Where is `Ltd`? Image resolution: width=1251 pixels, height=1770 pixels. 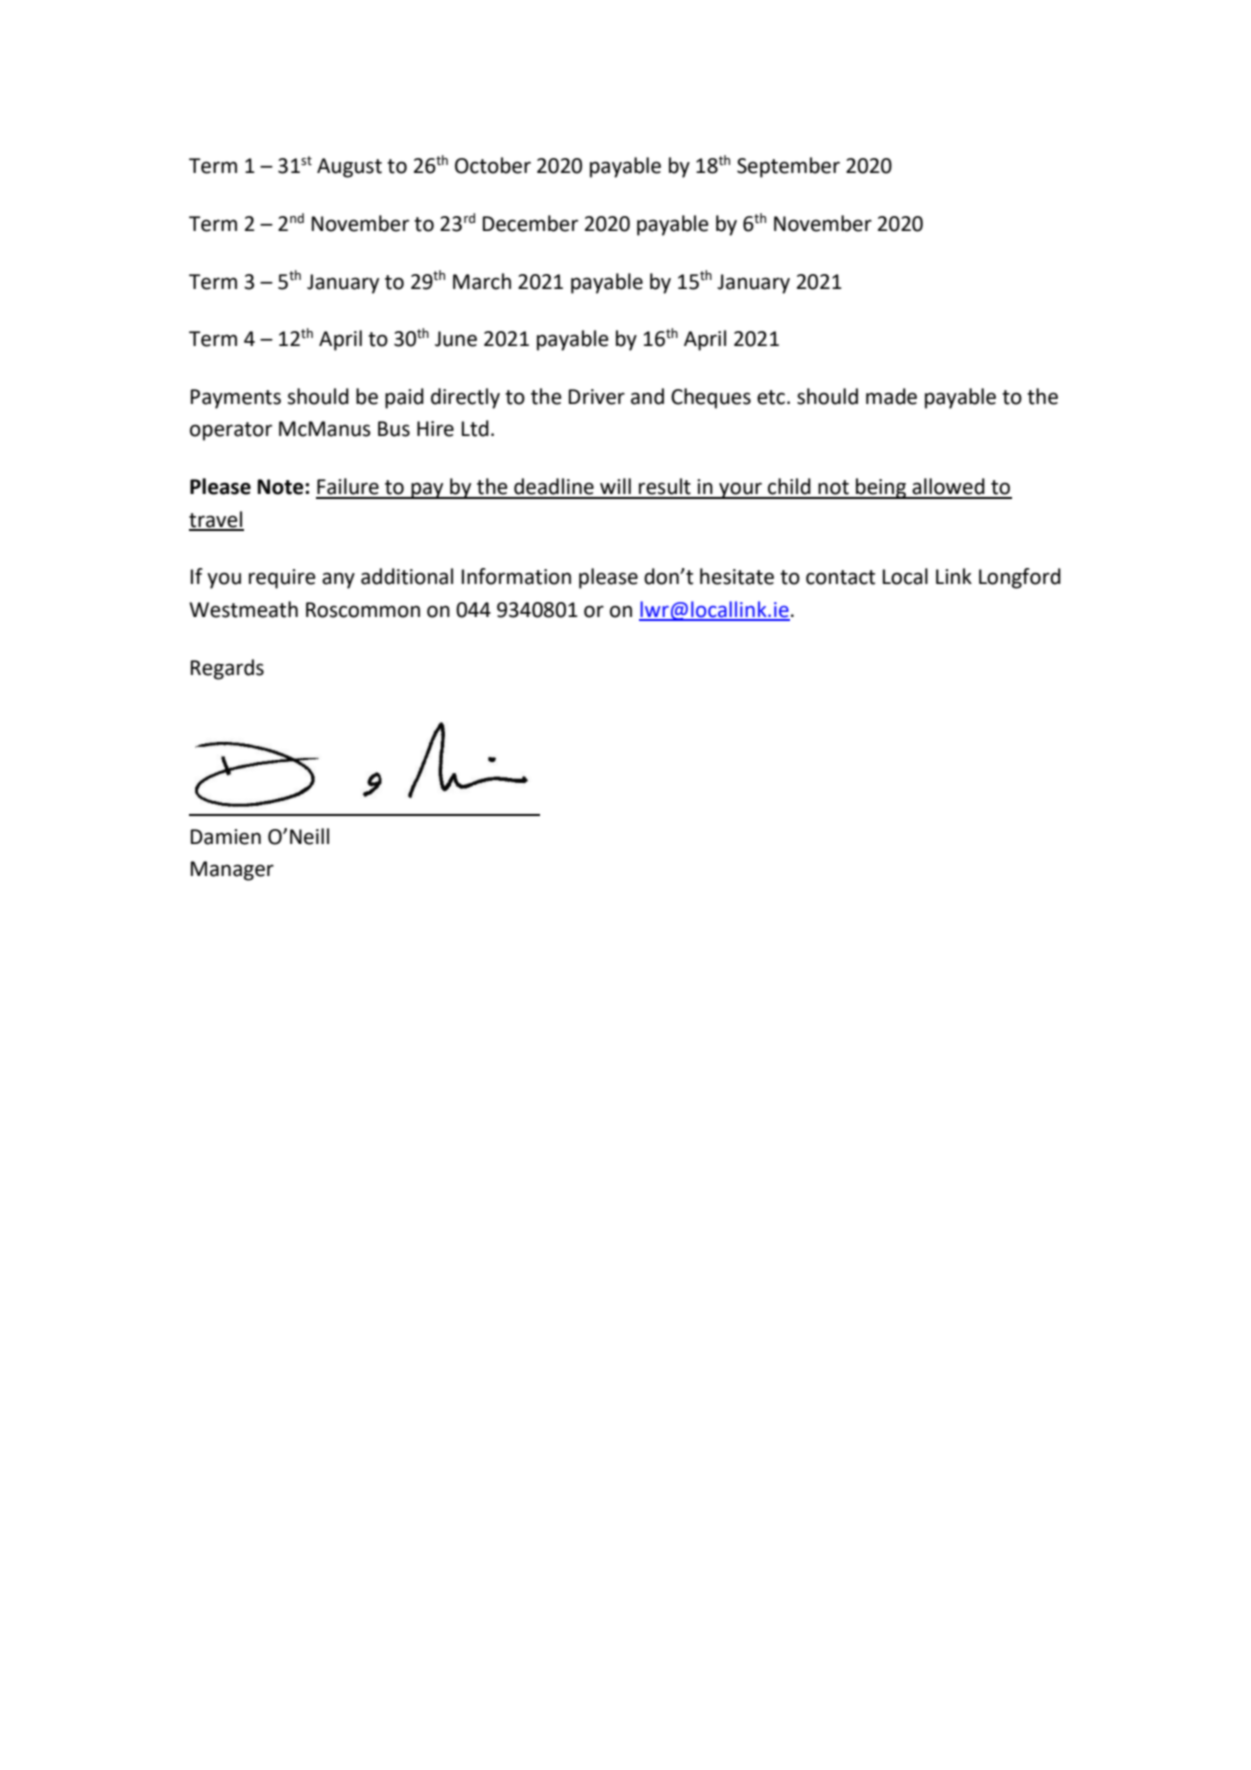
Ltd is located at coordinates (475, 428).
